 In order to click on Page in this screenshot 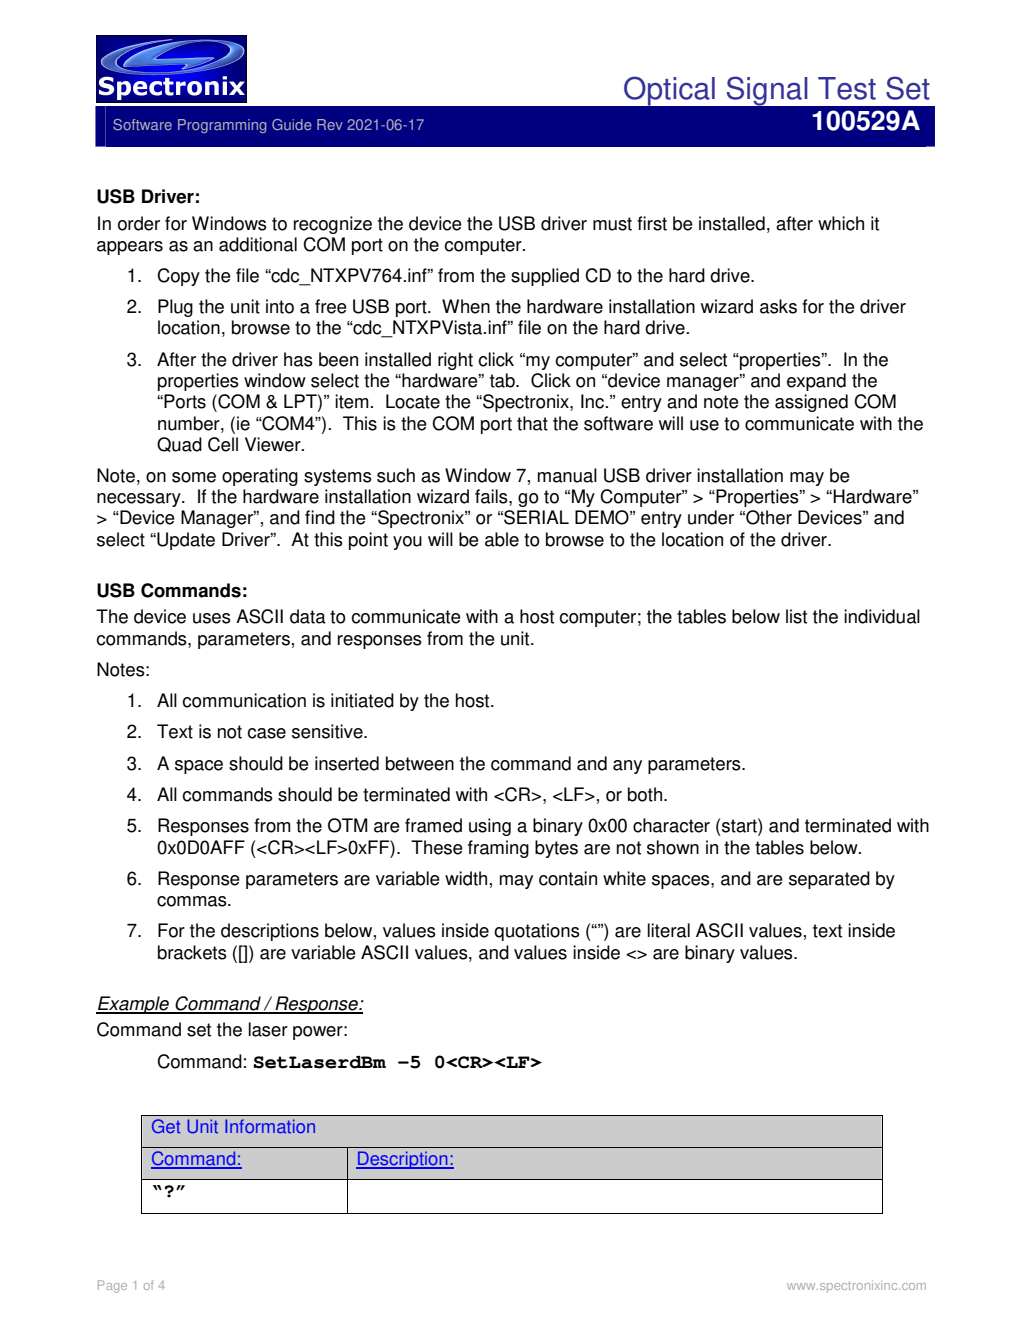, I will do `click(112, 1286)`.
